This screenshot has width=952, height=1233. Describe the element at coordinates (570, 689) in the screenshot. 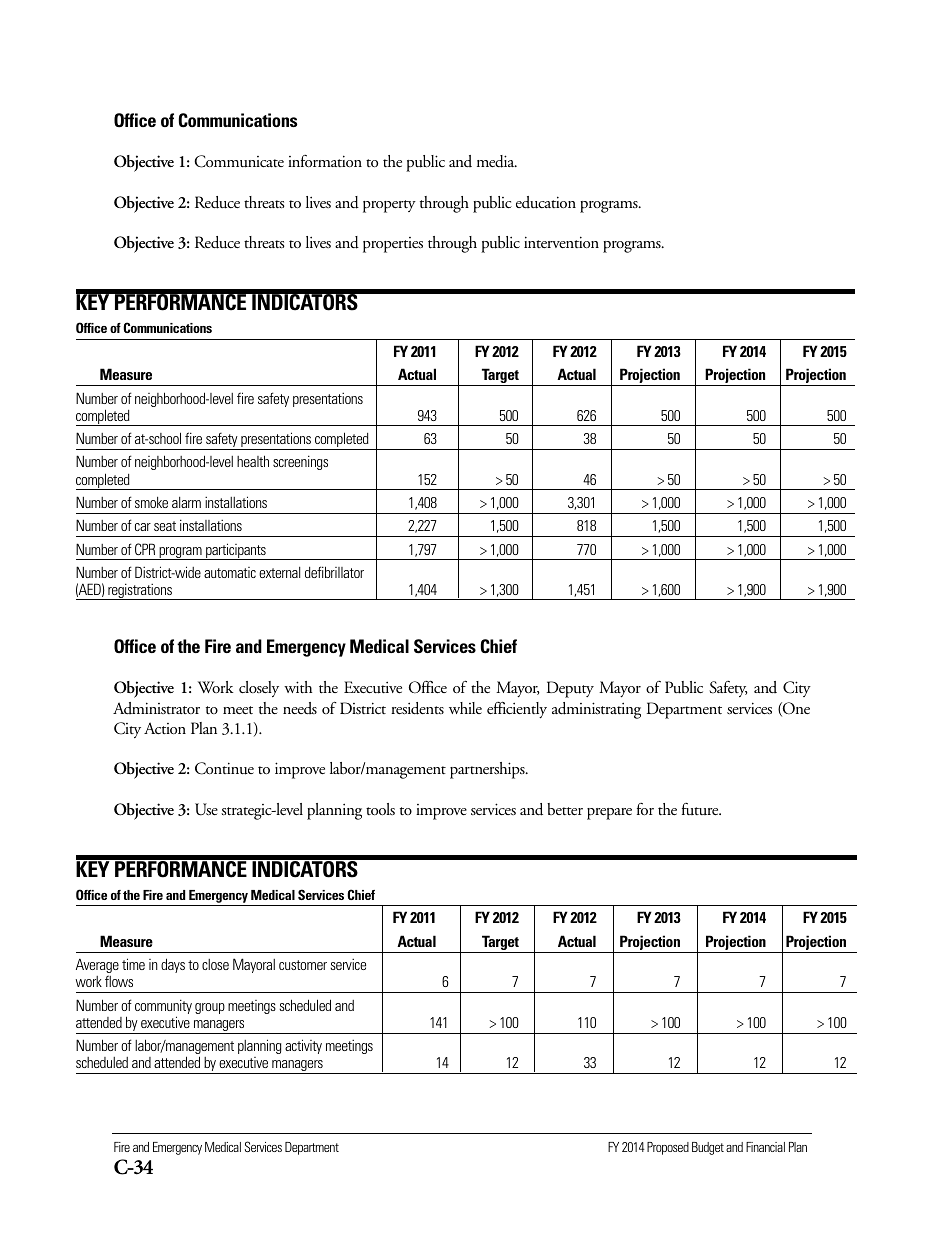

I see `Deputy` at that location.
